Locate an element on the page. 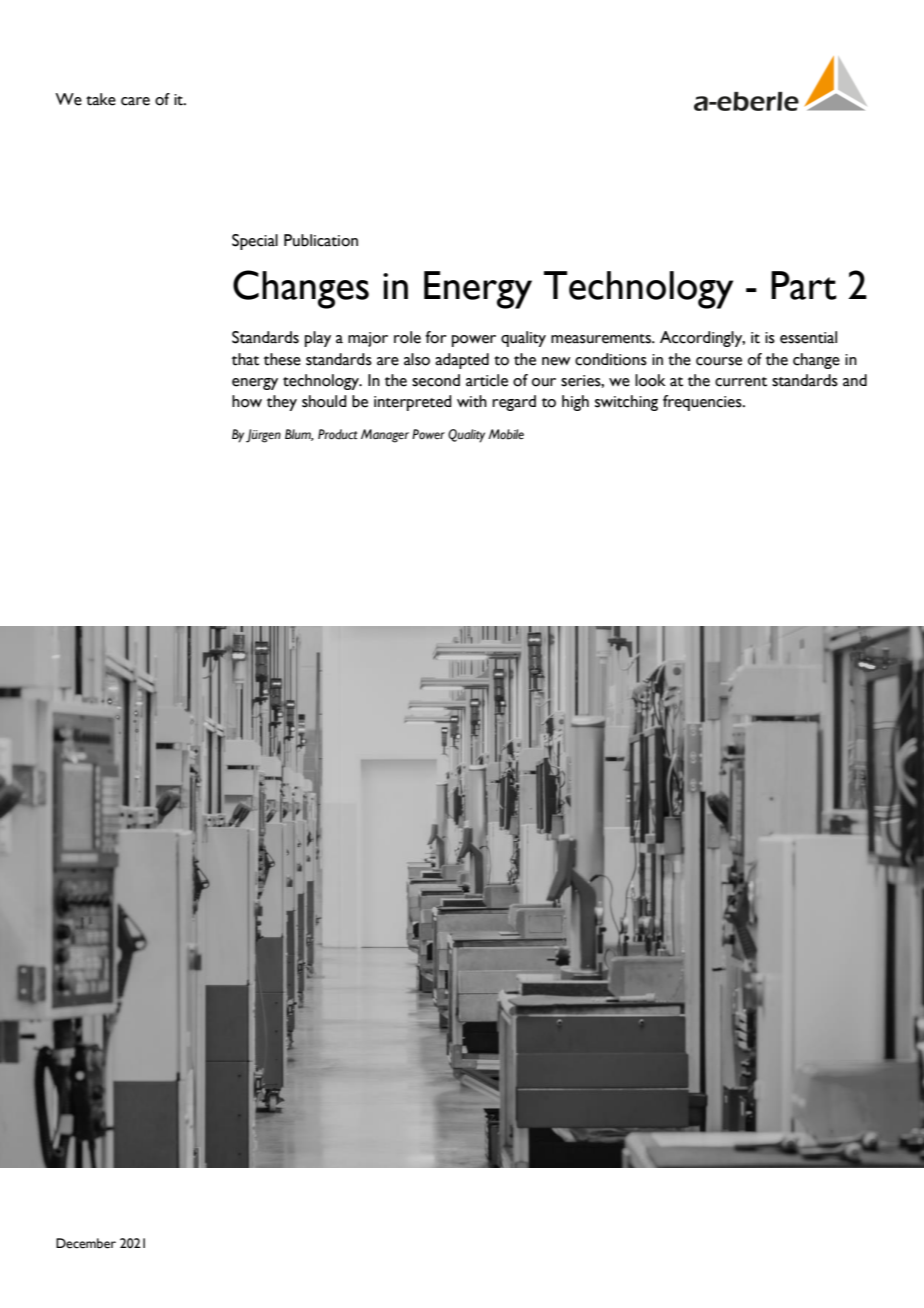 This image has width=924, height=1308. how is located at coordinates (247, 401).
